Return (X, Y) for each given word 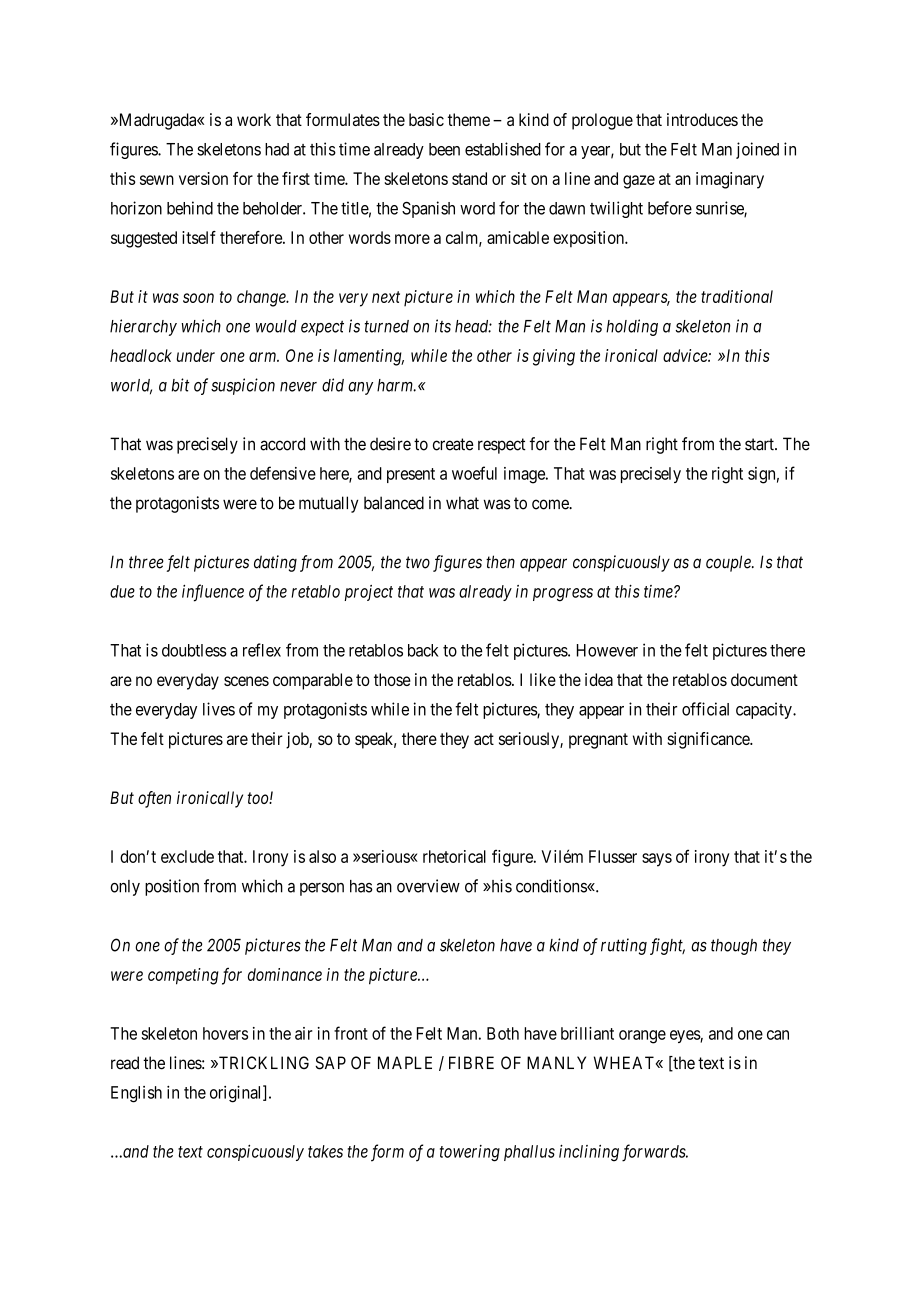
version (203, 178)
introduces (702, 119)
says (657, 860)
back (423, 650)
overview (428, 886)
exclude (187, 856)
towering (470, 1153)
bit (180, 385)
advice (686, 355)
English (136, 1094)
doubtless (194, 650)
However (607, 650)
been (444, 149)
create (453, 444)
